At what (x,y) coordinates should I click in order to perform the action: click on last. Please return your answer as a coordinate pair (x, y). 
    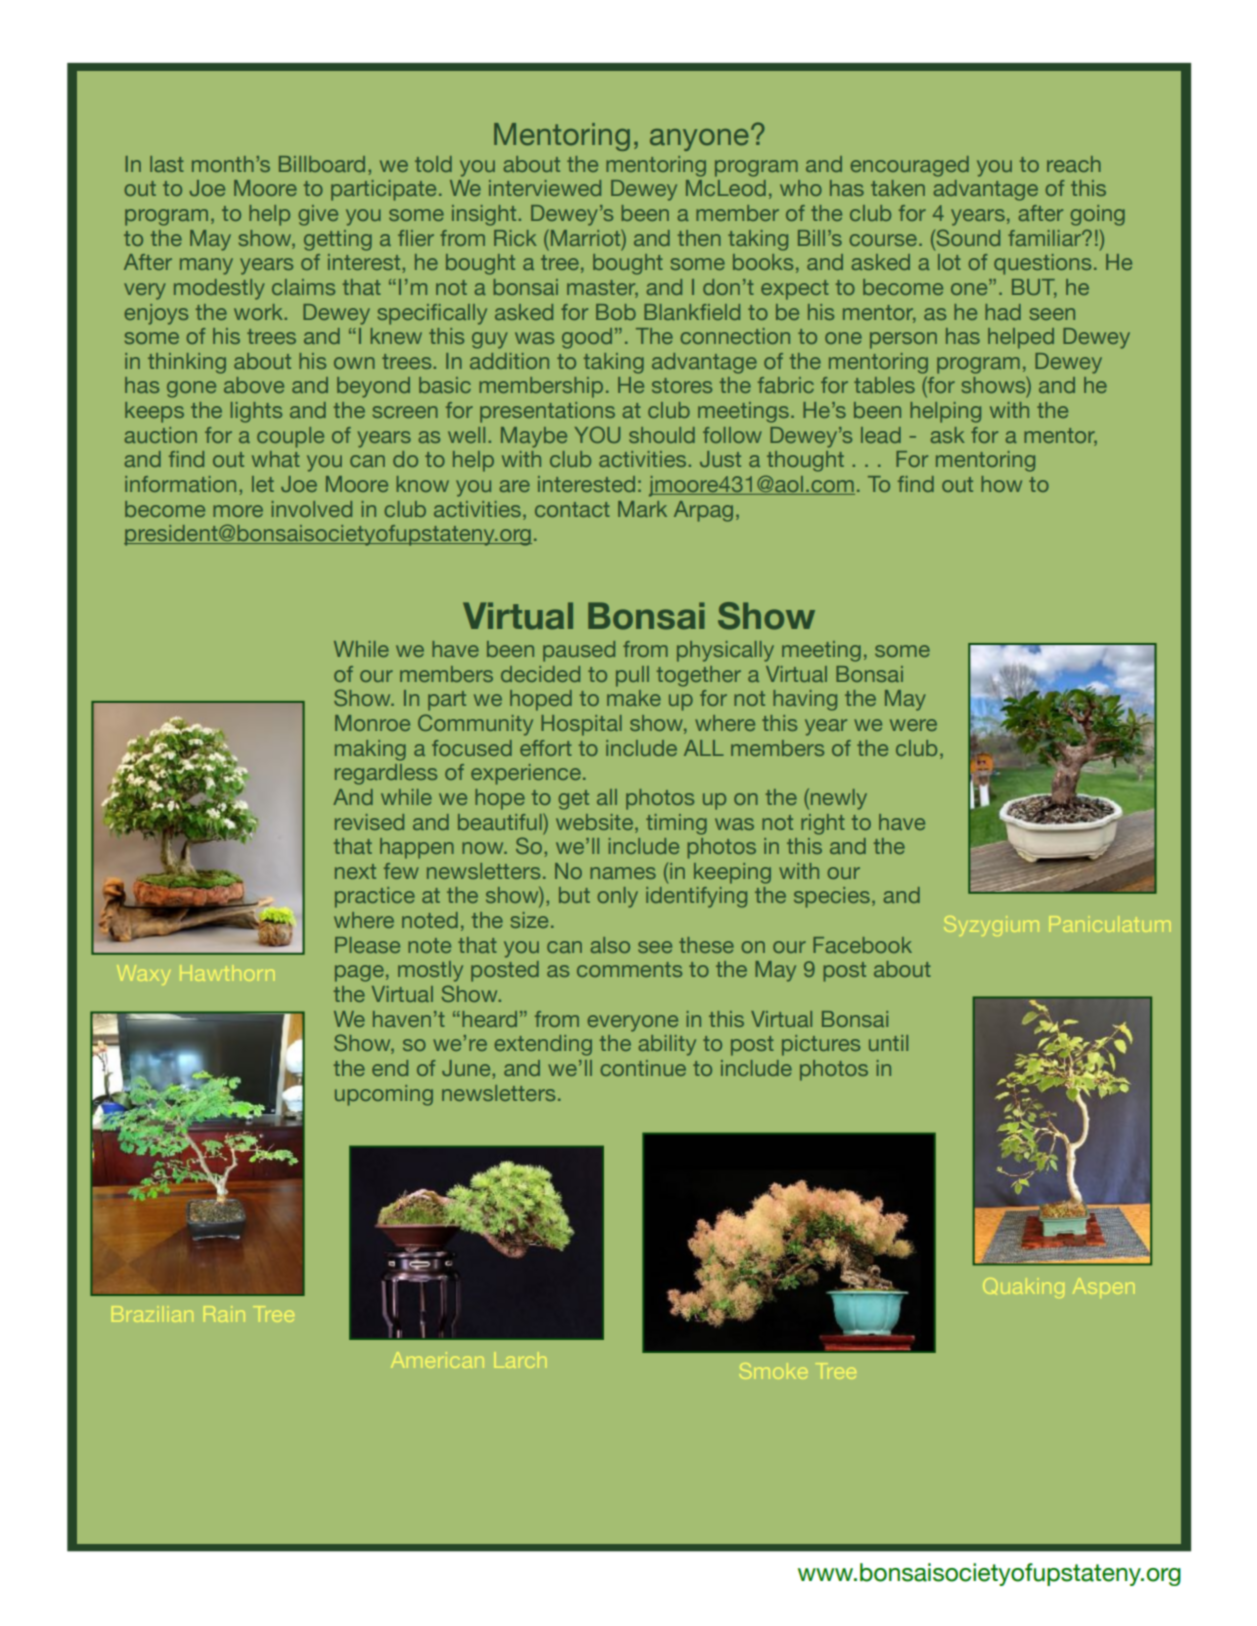
    Looking at the image, I should click on (167, 164).
